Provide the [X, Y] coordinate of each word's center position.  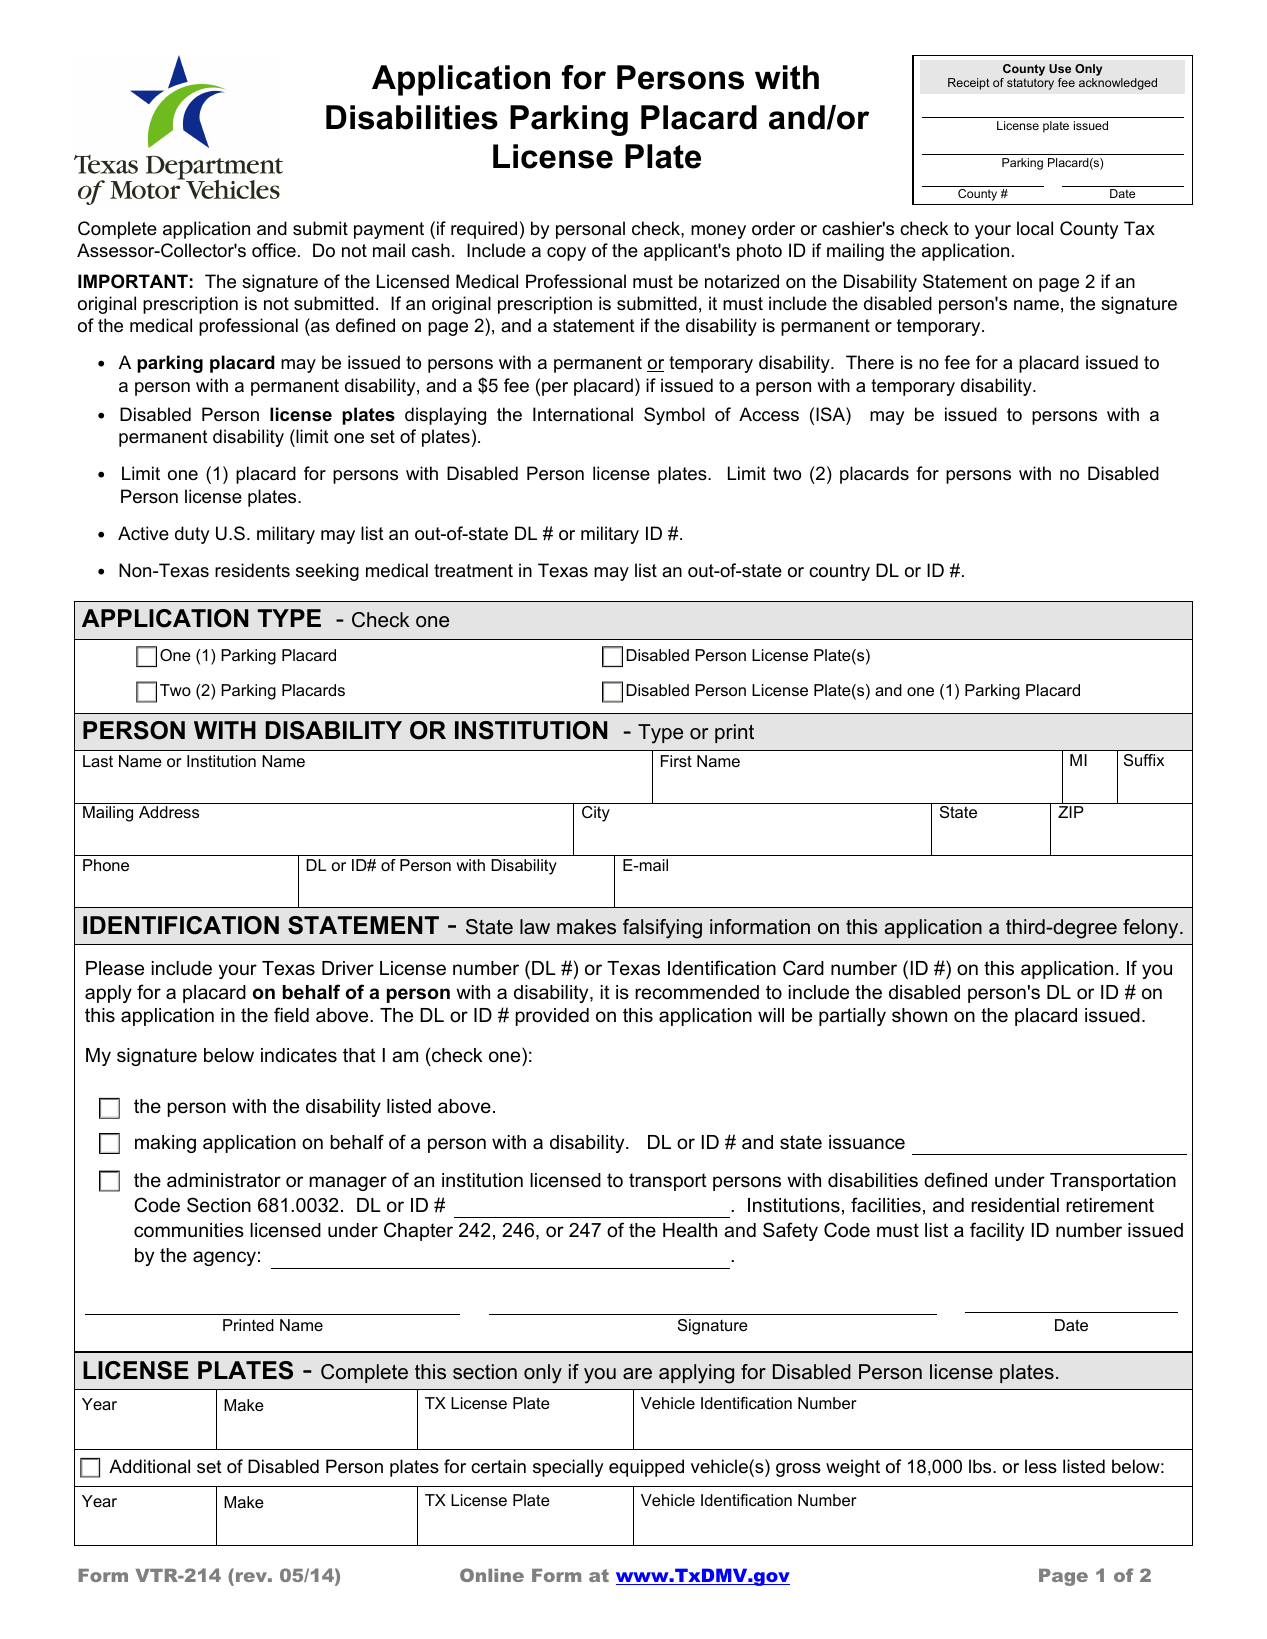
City [596, 814]
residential [1015, 1205]
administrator [224, 1180]
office [274, 250]
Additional [149, 1466]
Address [169, 812]
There [870, 362]
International [583, 414]
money [718, 232]
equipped [646, 1468]
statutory [1030, 84]
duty [192, 535]
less [1041, 1466]
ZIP [1071, 812]
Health [690, 1230]
